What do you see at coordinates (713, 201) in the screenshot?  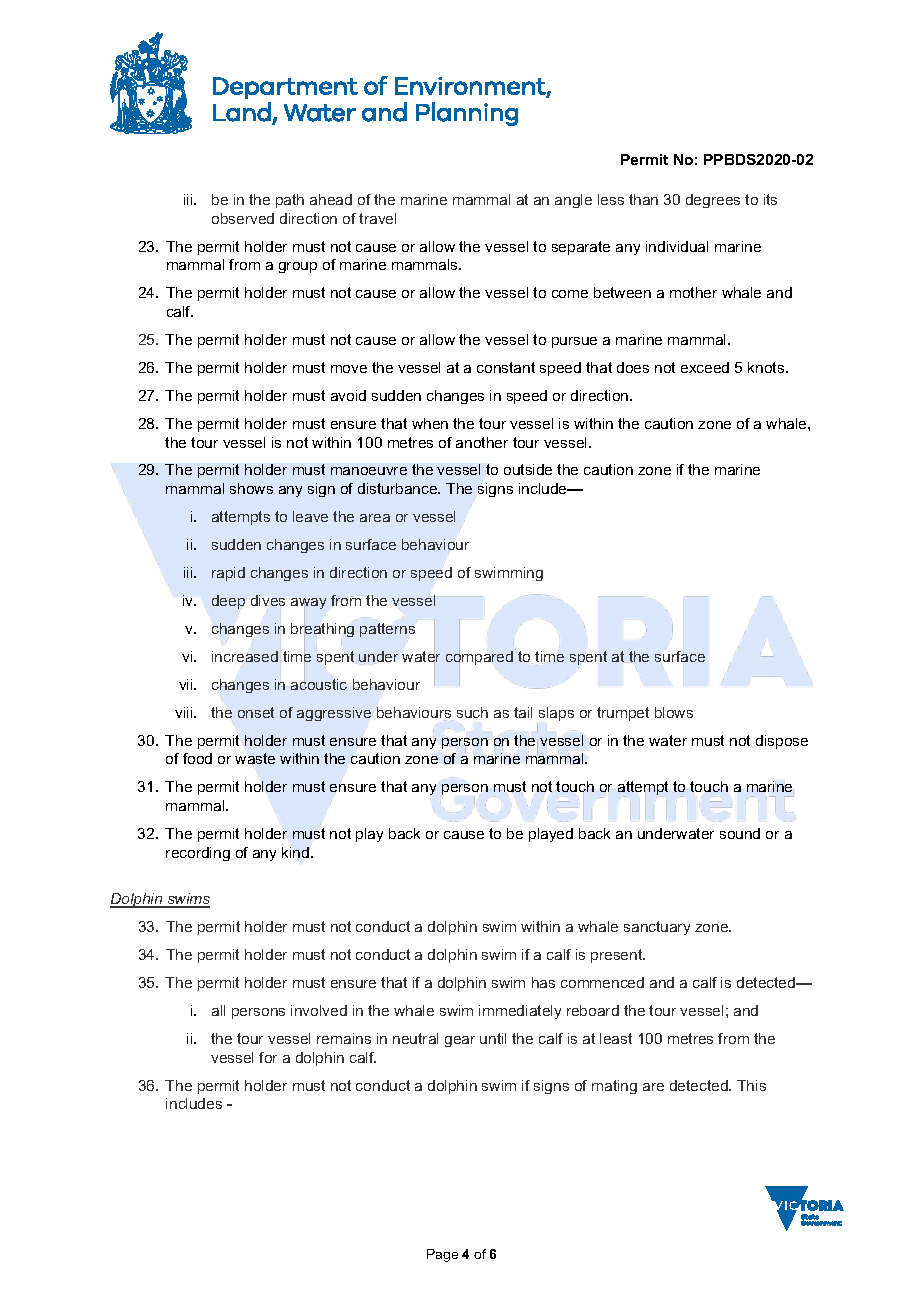 I see `degrees` at bounding box center [713, 201].
